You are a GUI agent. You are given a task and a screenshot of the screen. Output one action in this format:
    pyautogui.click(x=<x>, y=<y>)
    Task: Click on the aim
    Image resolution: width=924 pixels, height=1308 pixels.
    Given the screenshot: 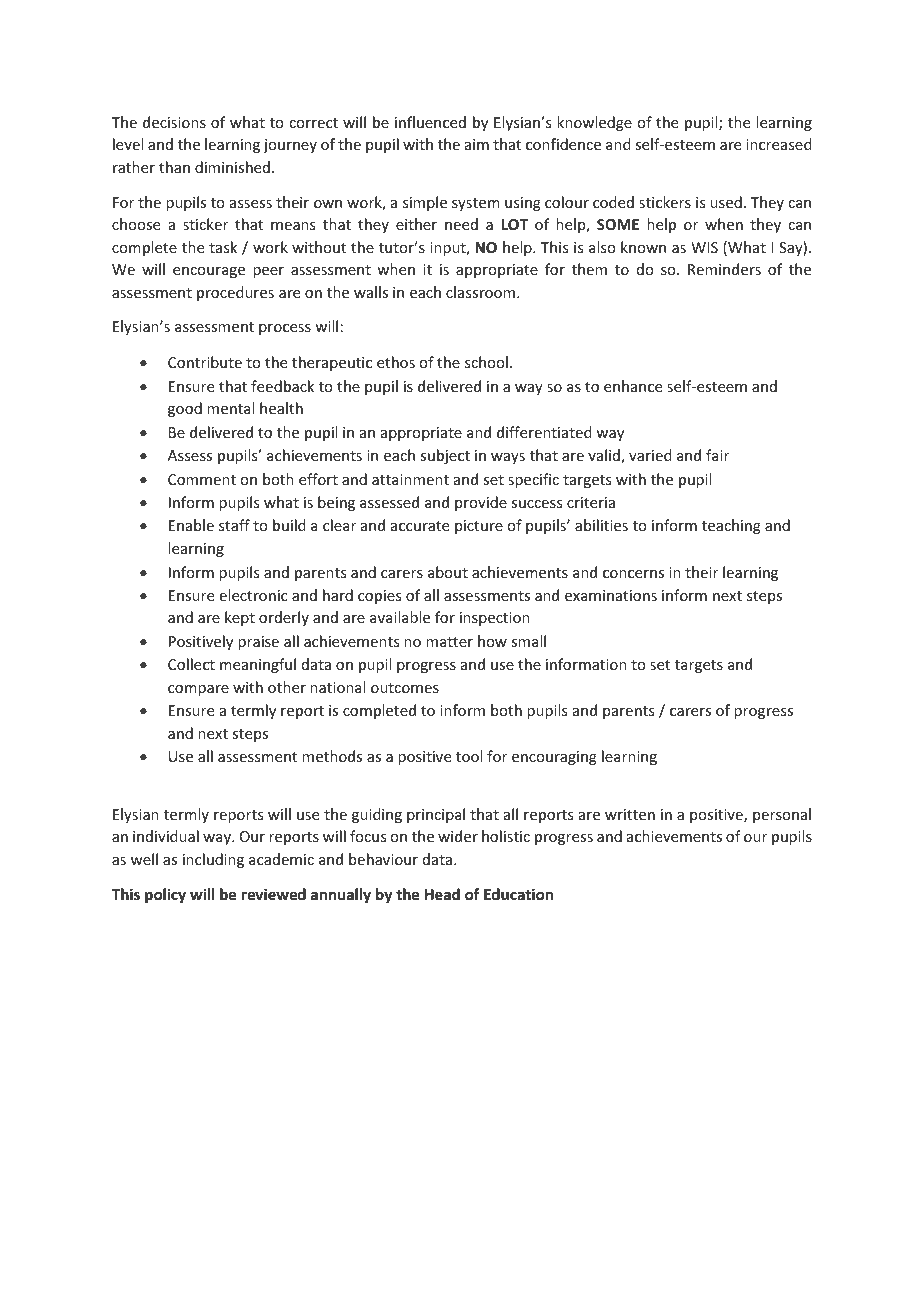 What is the action you would take?
    pyautogui.click(x=477, y=144)
